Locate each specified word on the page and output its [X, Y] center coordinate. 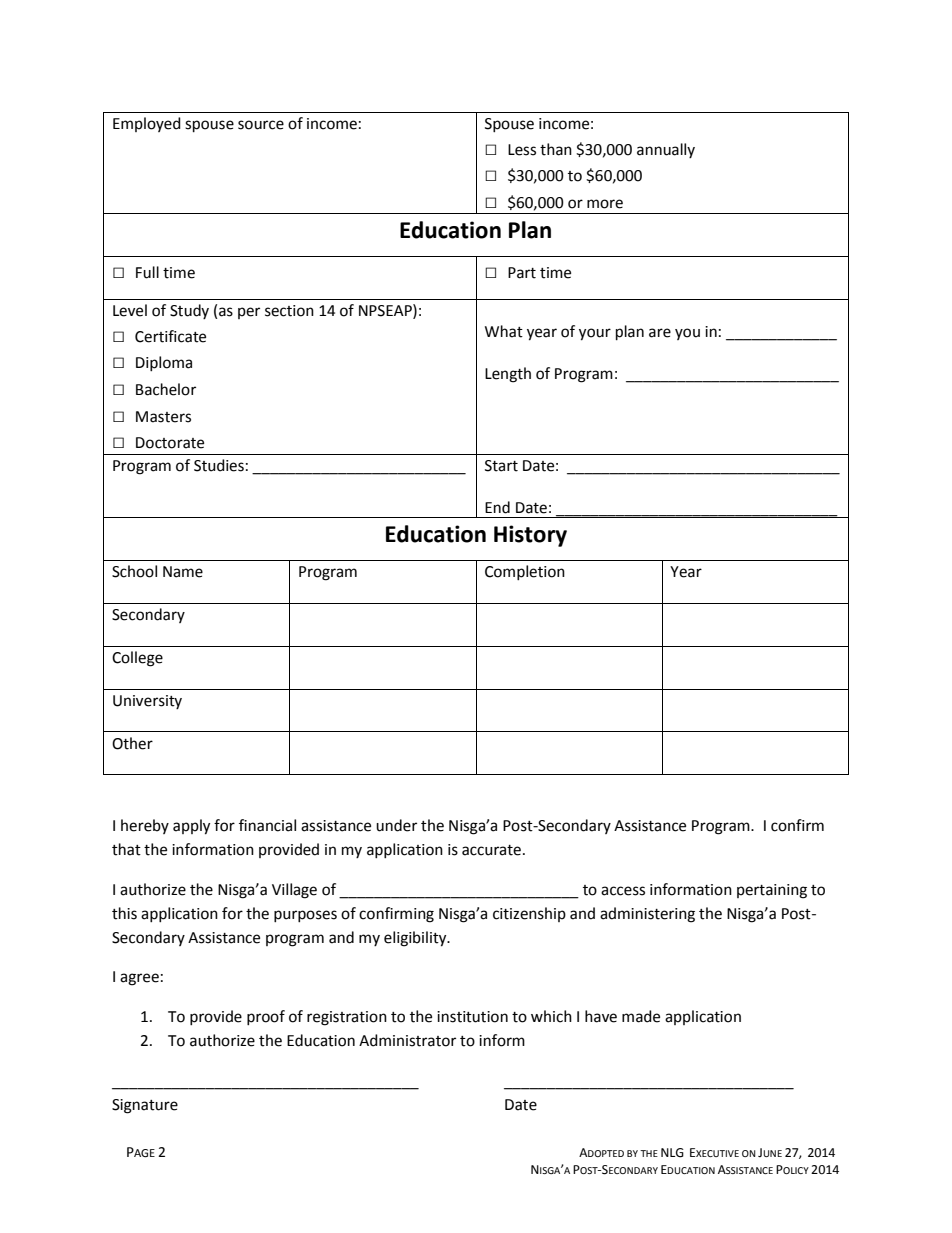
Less [522, 150]
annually [666, 150]
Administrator [407, 1040]
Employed [147, 124]
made [641, 1016]
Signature [145, 1106]
